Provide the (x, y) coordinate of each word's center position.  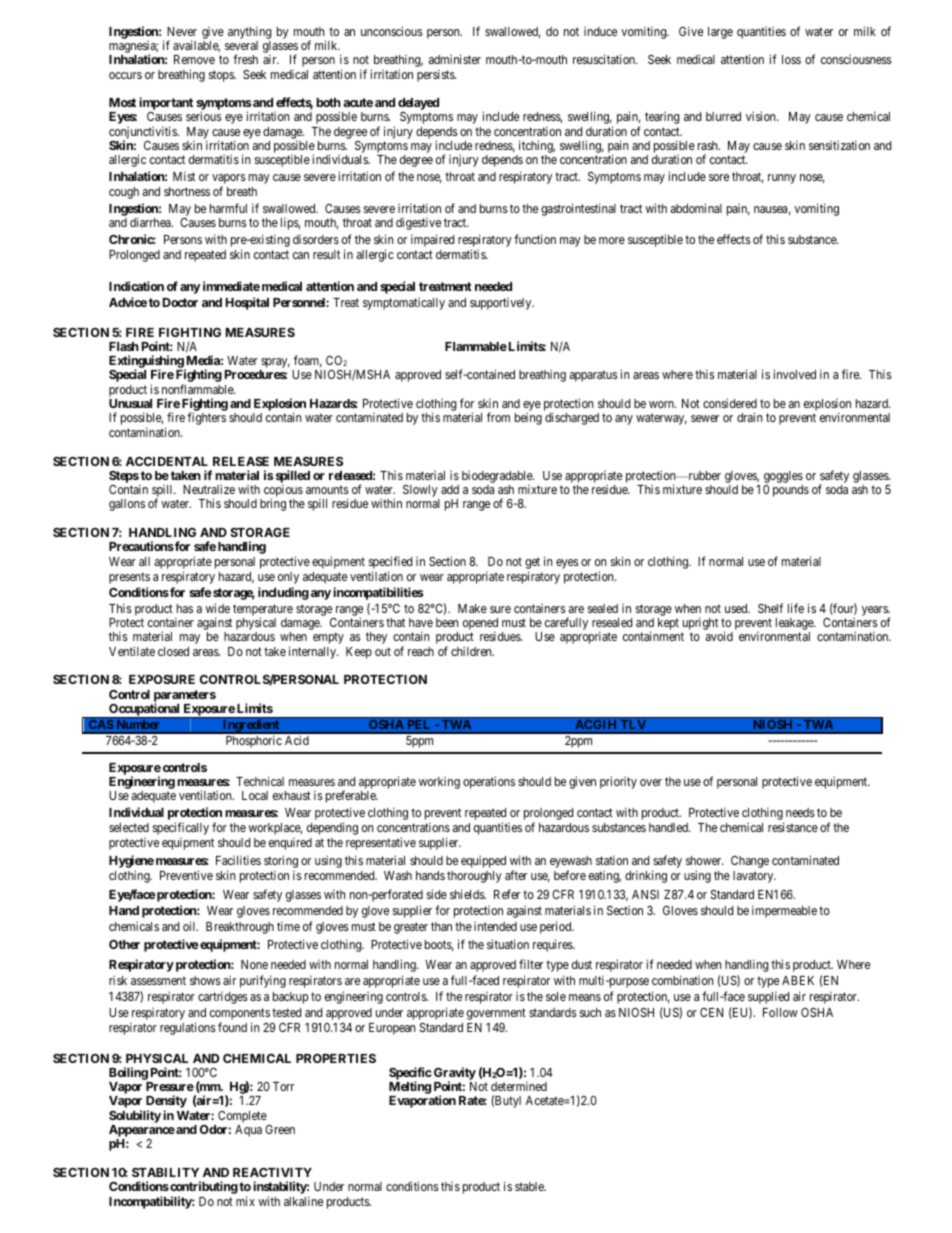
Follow (780, 1012)
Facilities (238, 860)
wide (217, 608)
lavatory (754, 877)
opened (480, 625)
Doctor (180, 302)
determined (519, 1086)
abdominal (696, 208)
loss (791, 59)
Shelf (770, 608)
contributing (203, 1189)
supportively (502, 303)
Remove (194, 59)
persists (436, 75)
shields (468, 894)
